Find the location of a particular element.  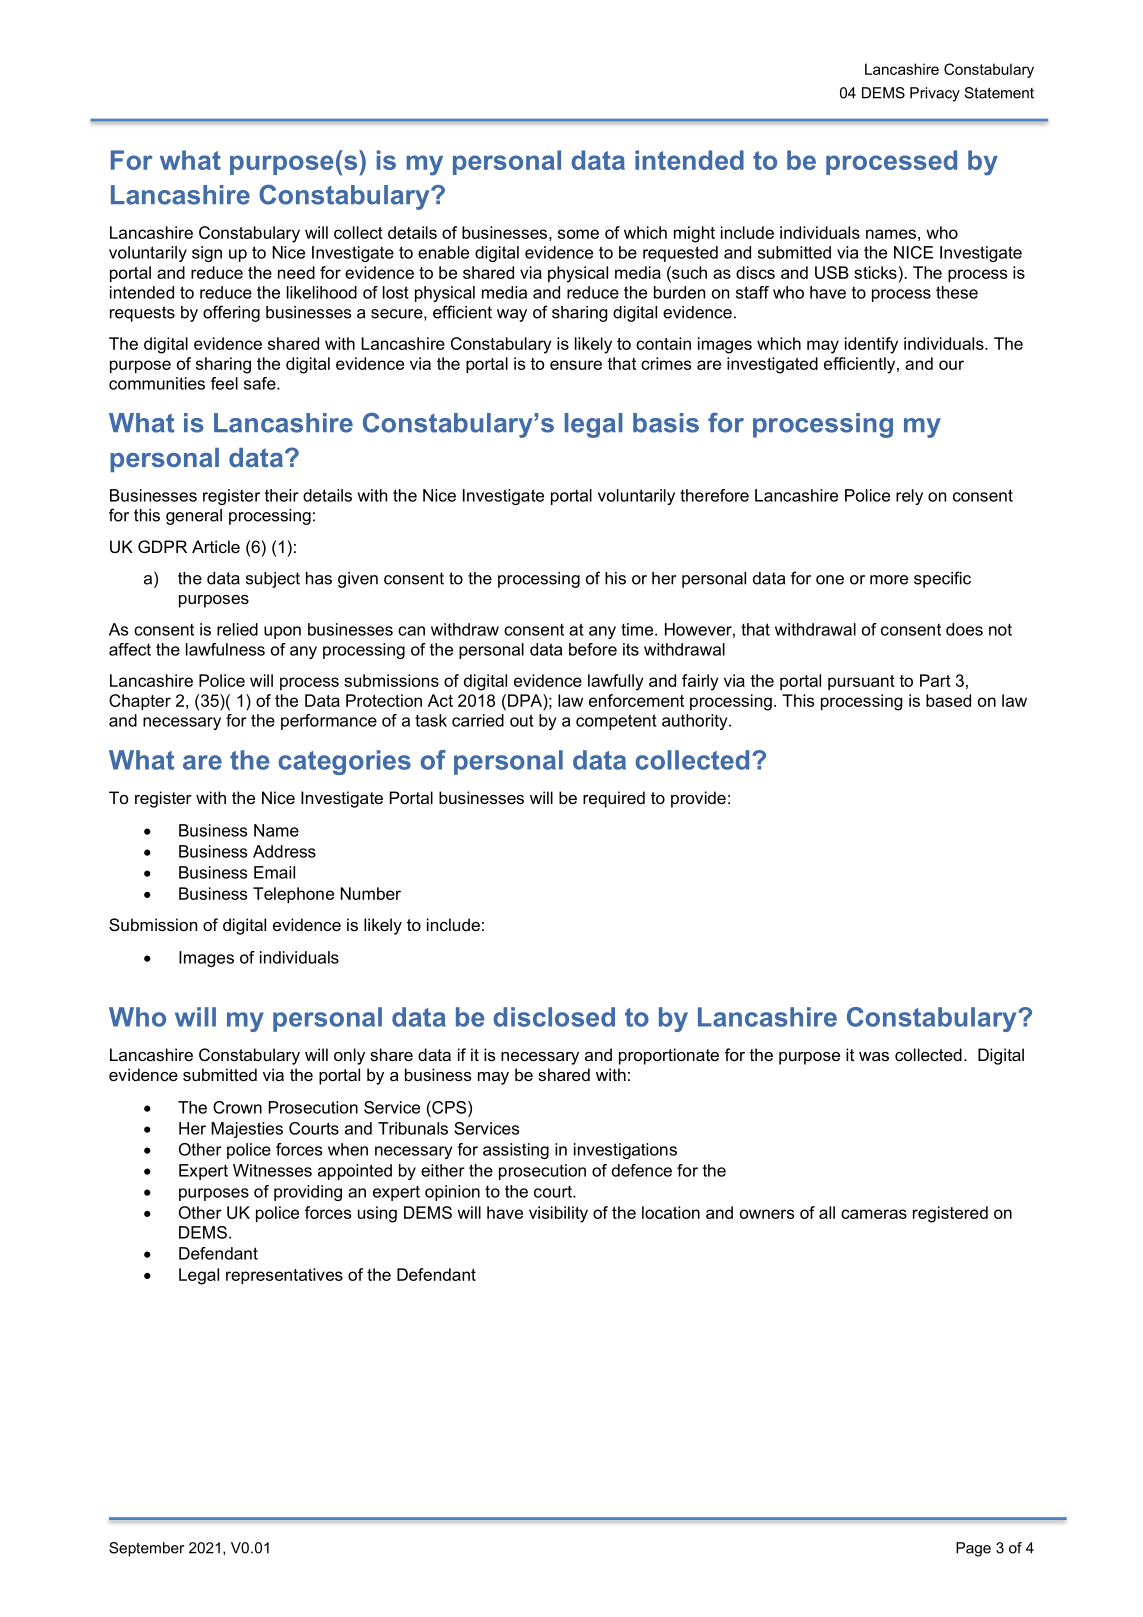

pursuant is located at coordinates (861, 682).
